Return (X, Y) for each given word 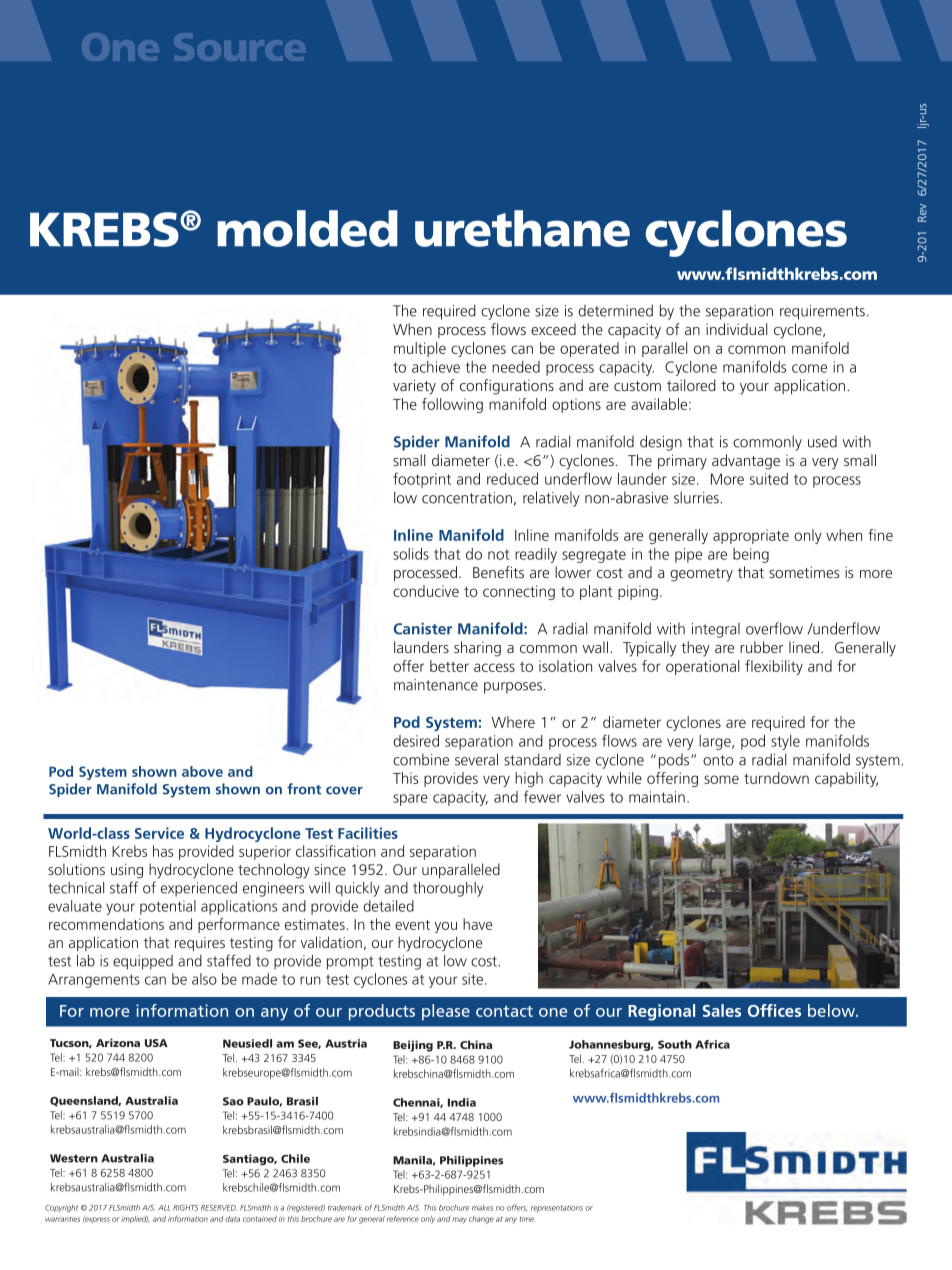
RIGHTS (186, 1208)
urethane (522, 228)
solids (411, 554)
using (127, 871)
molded (307, 228)
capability (846, 779)
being (751, 555)
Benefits (498, 572)
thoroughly (448, 889)
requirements (822, 312)
